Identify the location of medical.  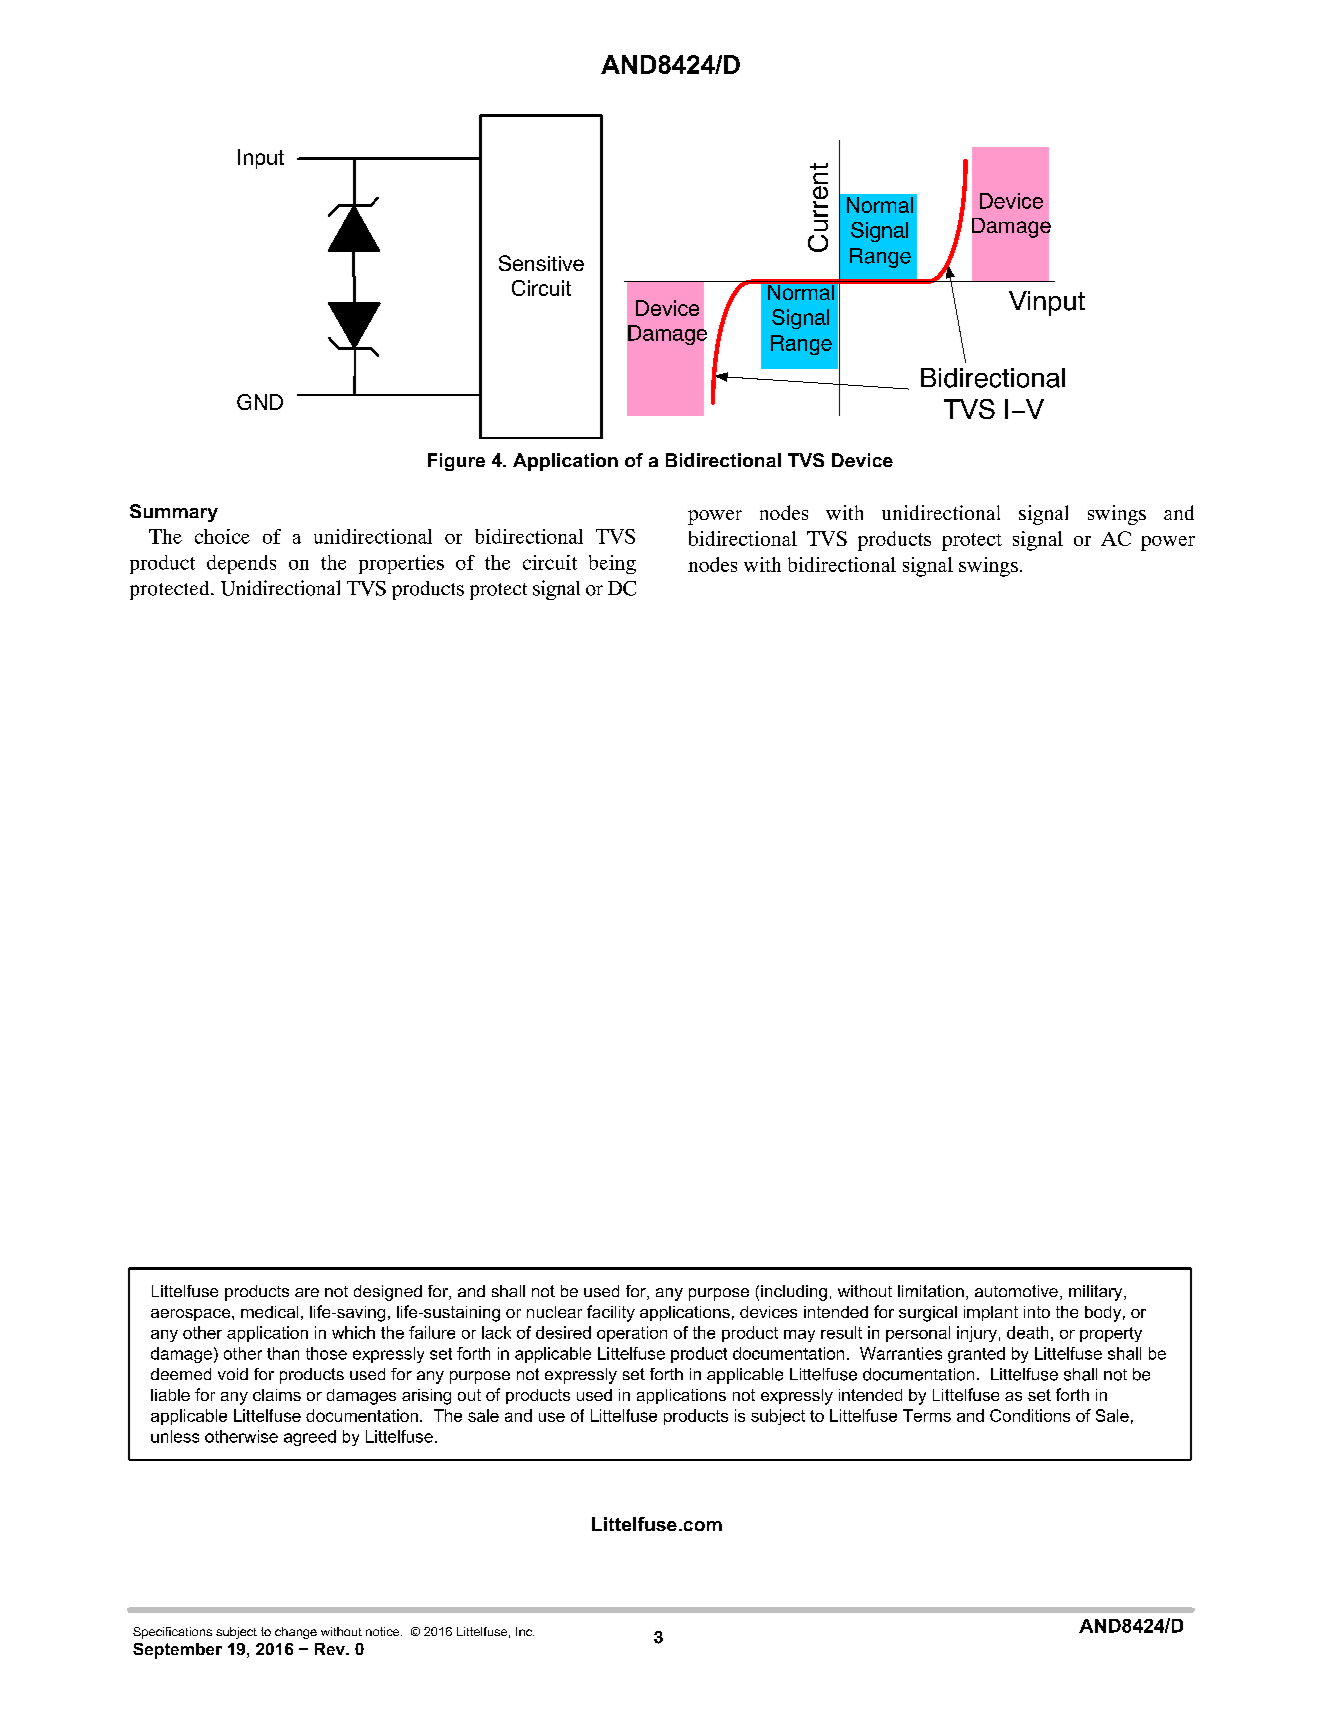
(269, 1312).
